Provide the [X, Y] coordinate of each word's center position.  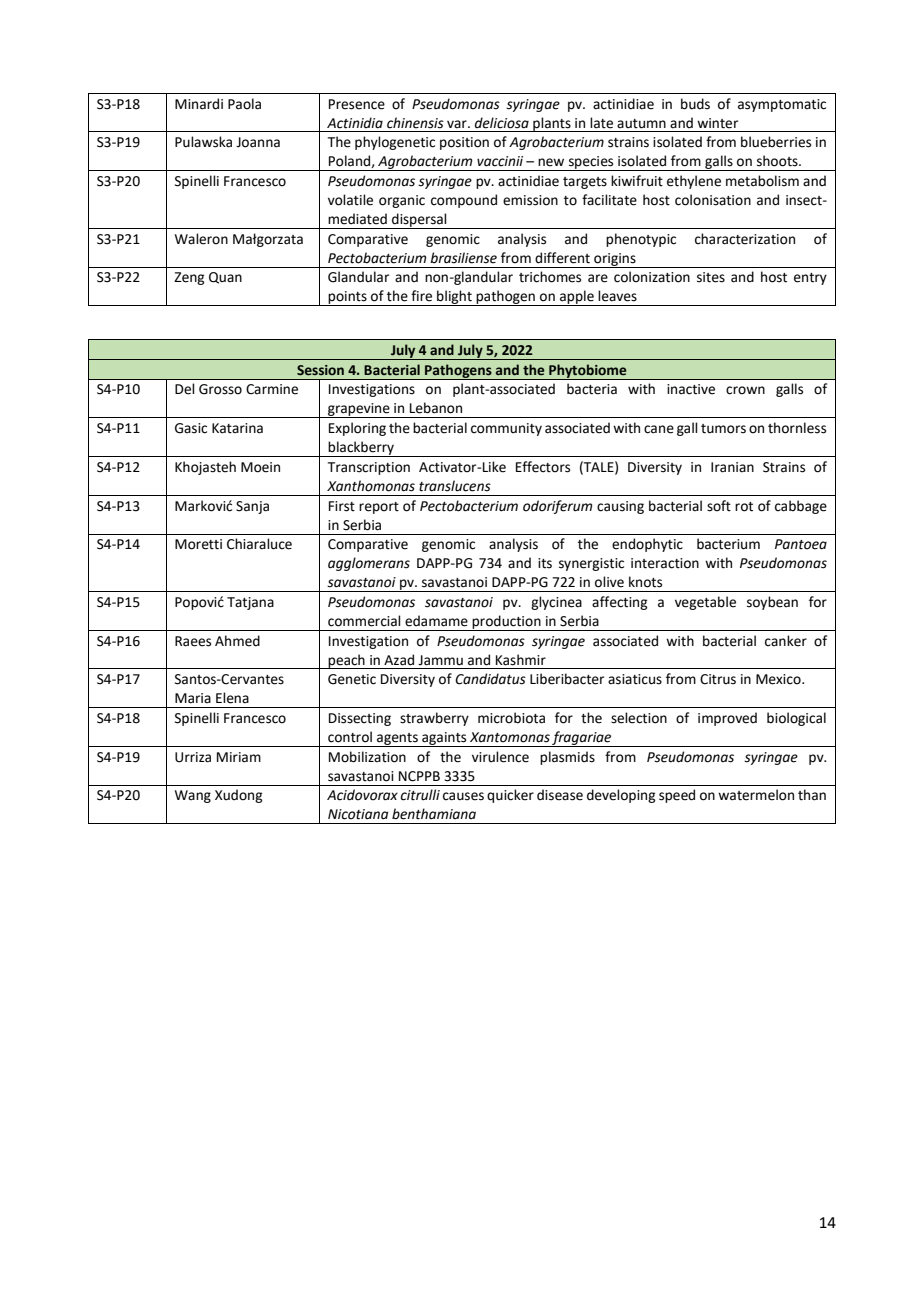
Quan [225, 278]
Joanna [258, 142]
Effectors [543, 467]
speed [677, 796]
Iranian [732, 467]
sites [711, 277]
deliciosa [502, 123]
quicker [510, 796]
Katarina [237, 428]
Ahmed [237, 641]
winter [717, 123]
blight [454, 298]
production [506, 623]
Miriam [239, 757]
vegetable [705, 603]
